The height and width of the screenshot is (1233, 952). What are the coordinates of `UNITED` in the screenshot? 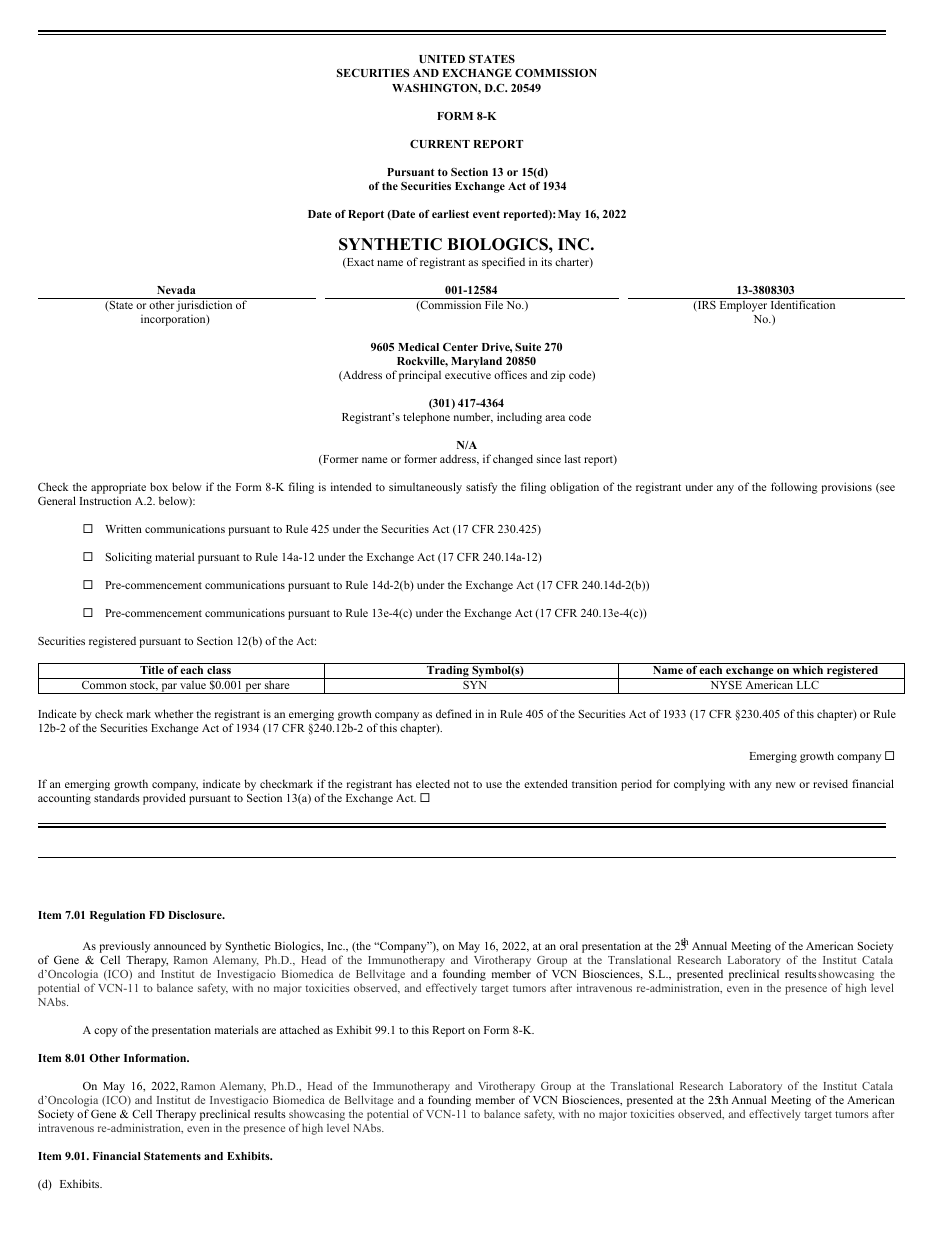 It's located at (442, 59).
